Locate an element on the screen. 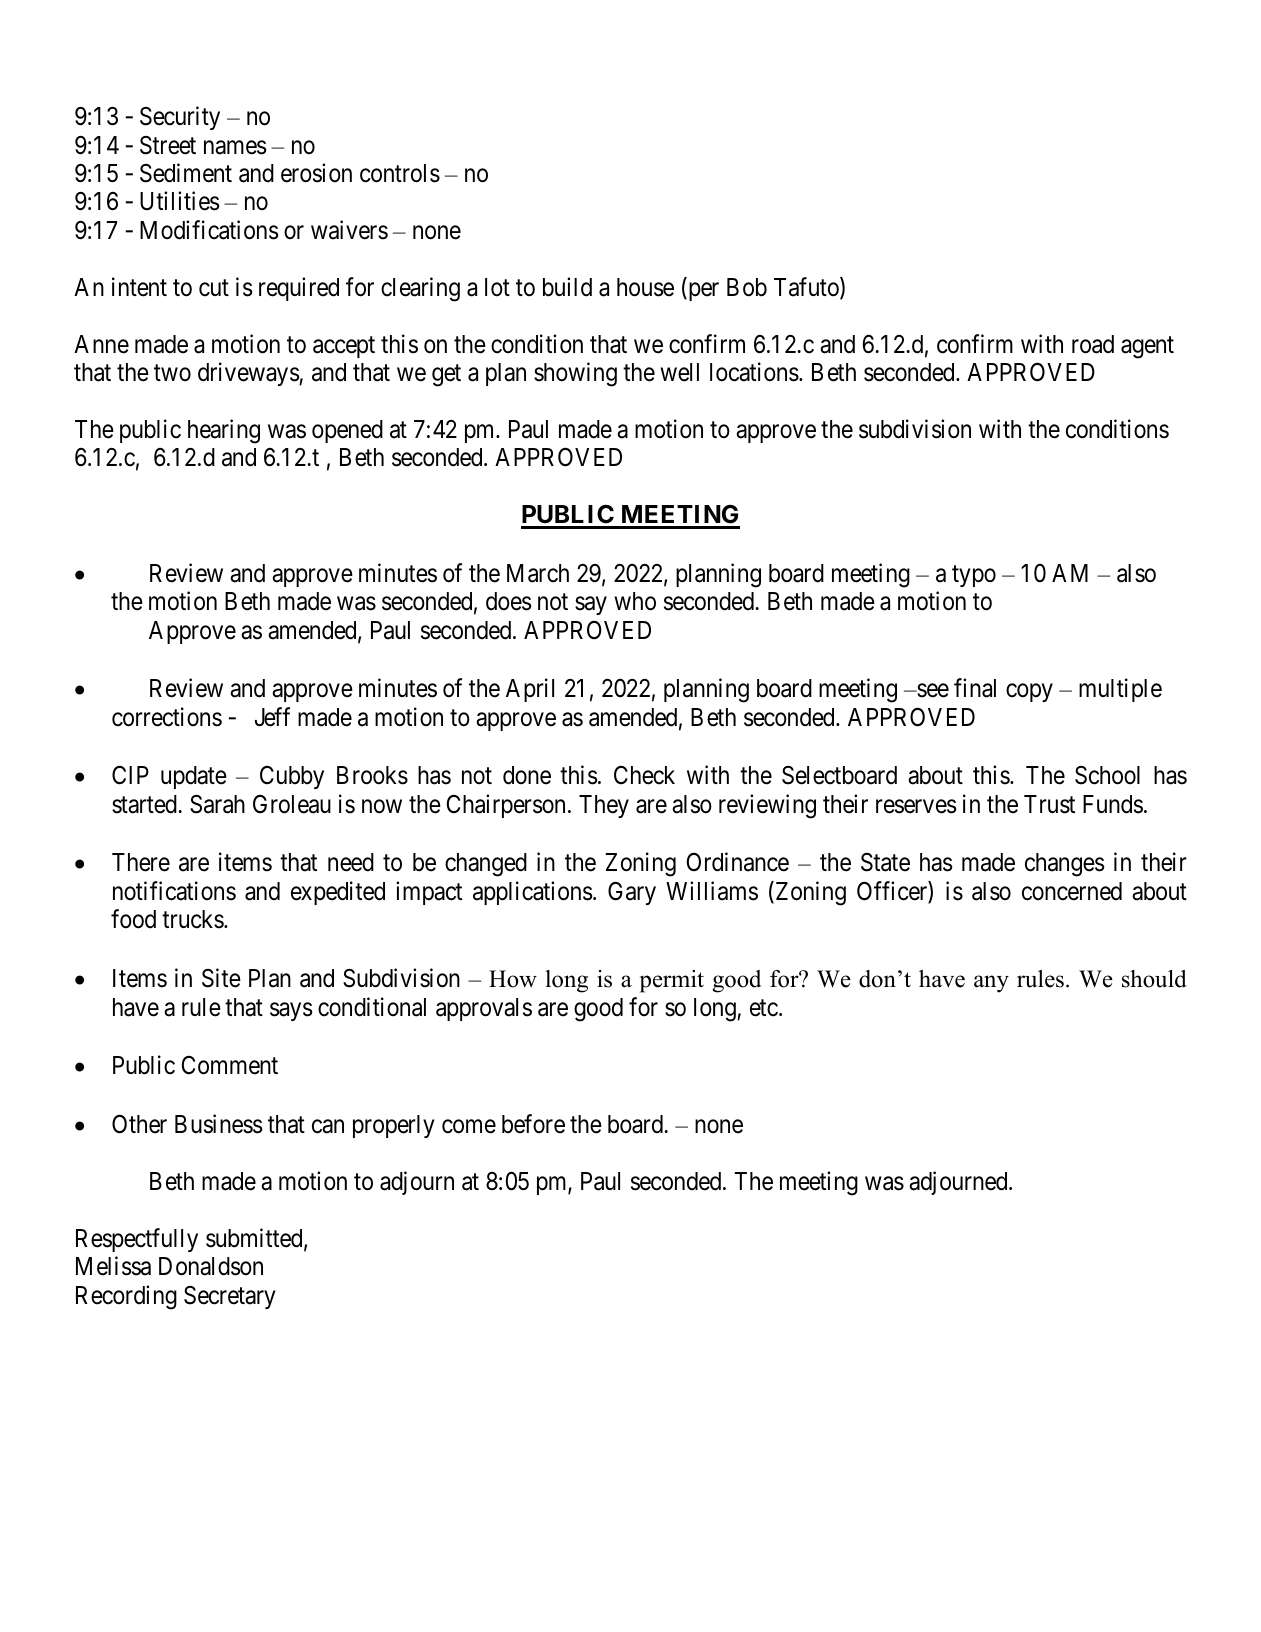 This screenshot has width=1261, height=1632. Donaldson is located at coordinates (211, 1266).
